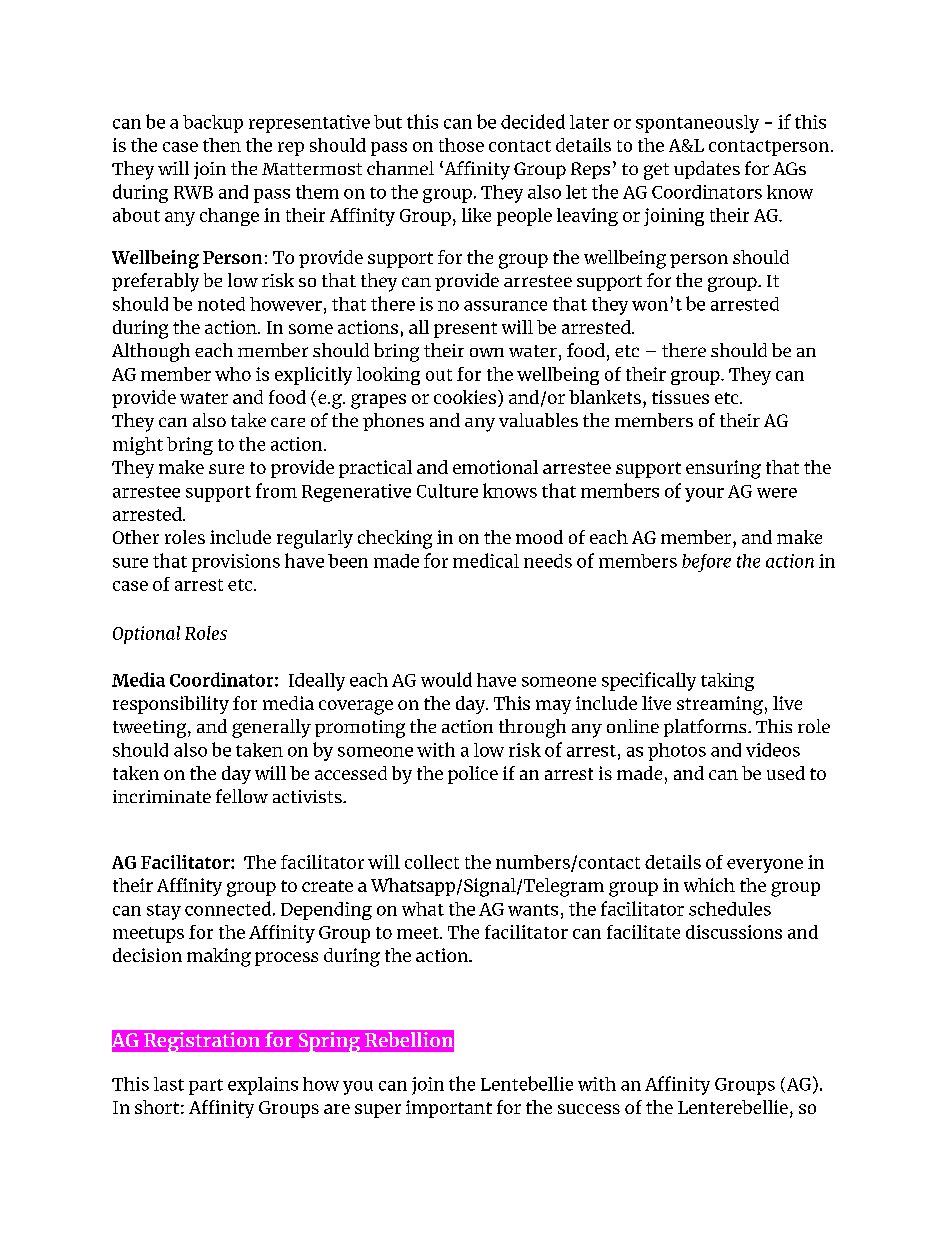 This screenshot has height=1233, width=952. I want to click on Optional, so click(146, 635).
